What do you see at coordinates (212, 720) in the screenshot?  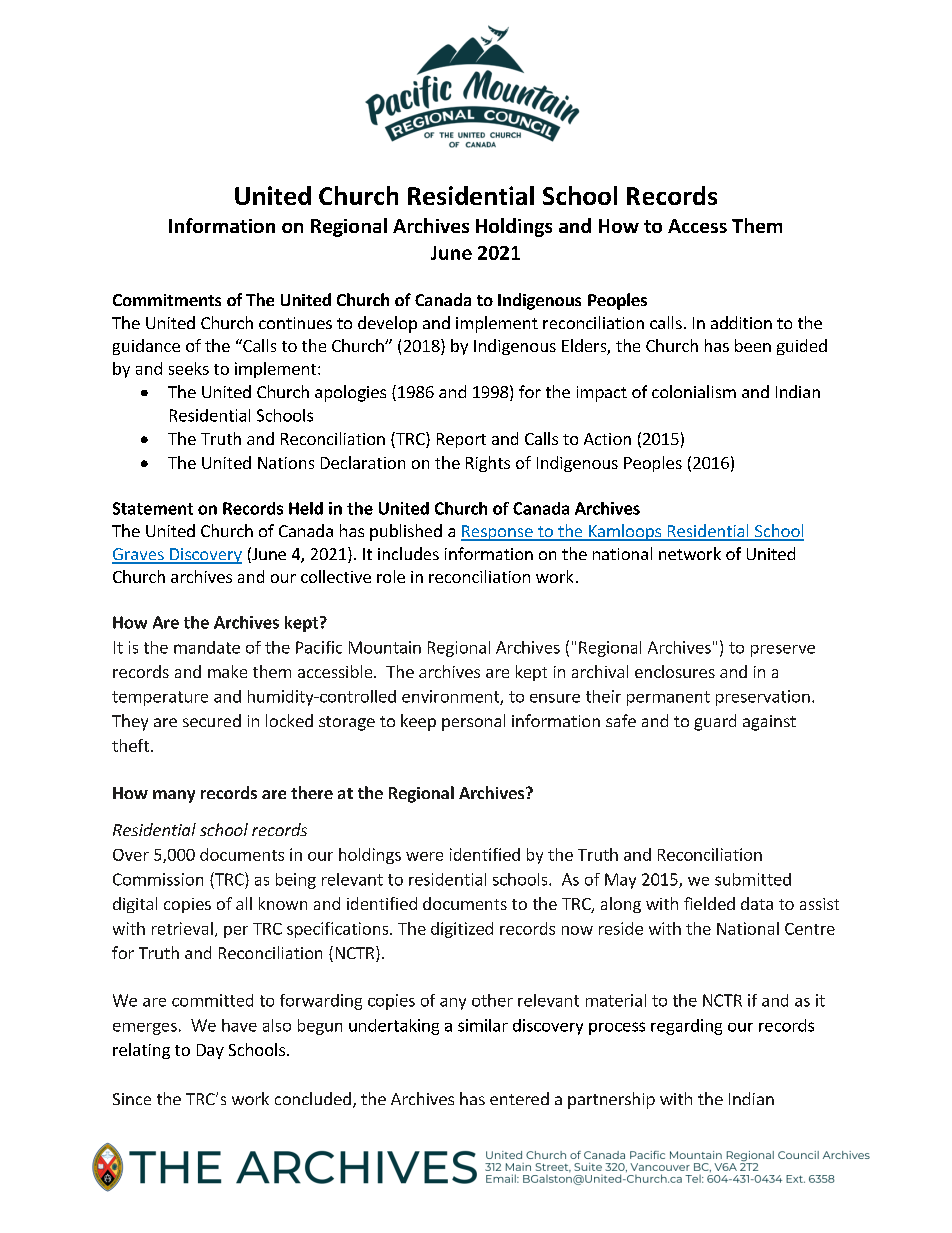 I see `secured` at bounding box center [212, 720].
